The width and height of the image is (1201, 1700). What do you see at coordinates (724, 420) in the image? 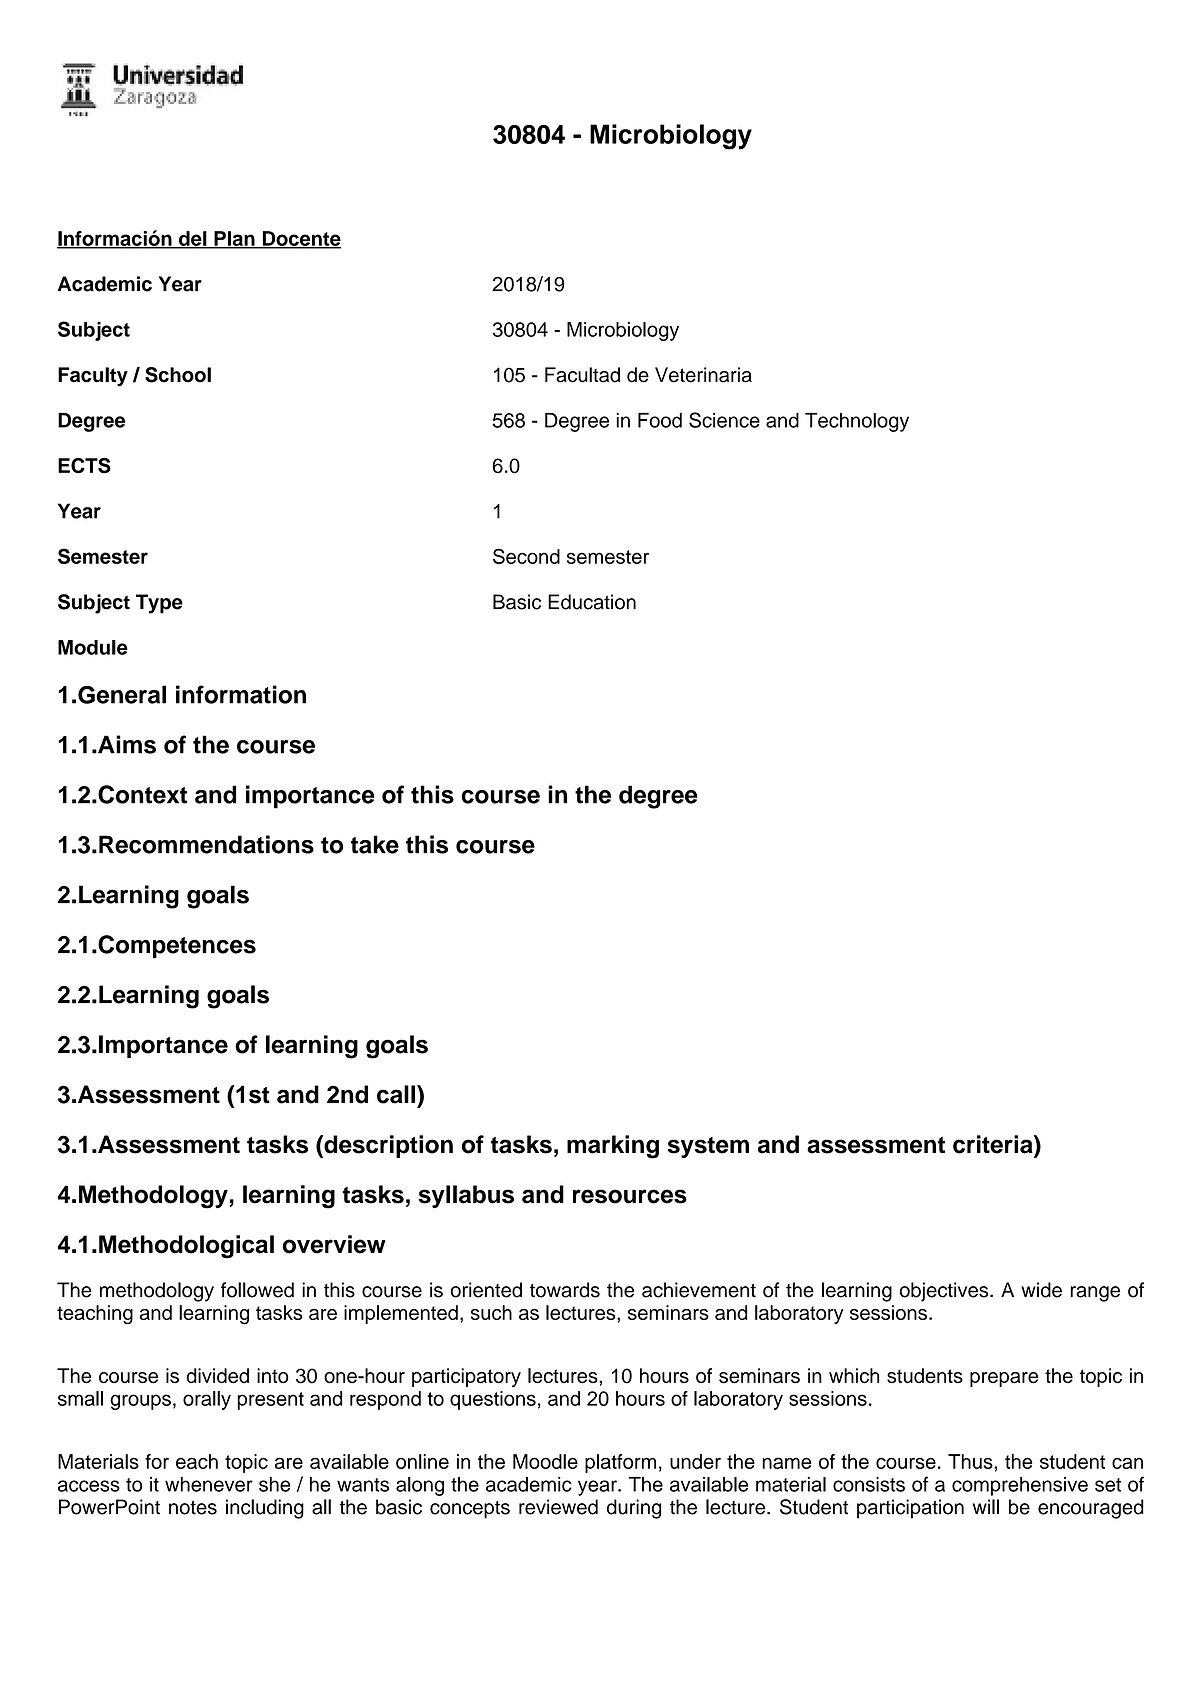
I see `Science` at bounding box center [724, 420].
